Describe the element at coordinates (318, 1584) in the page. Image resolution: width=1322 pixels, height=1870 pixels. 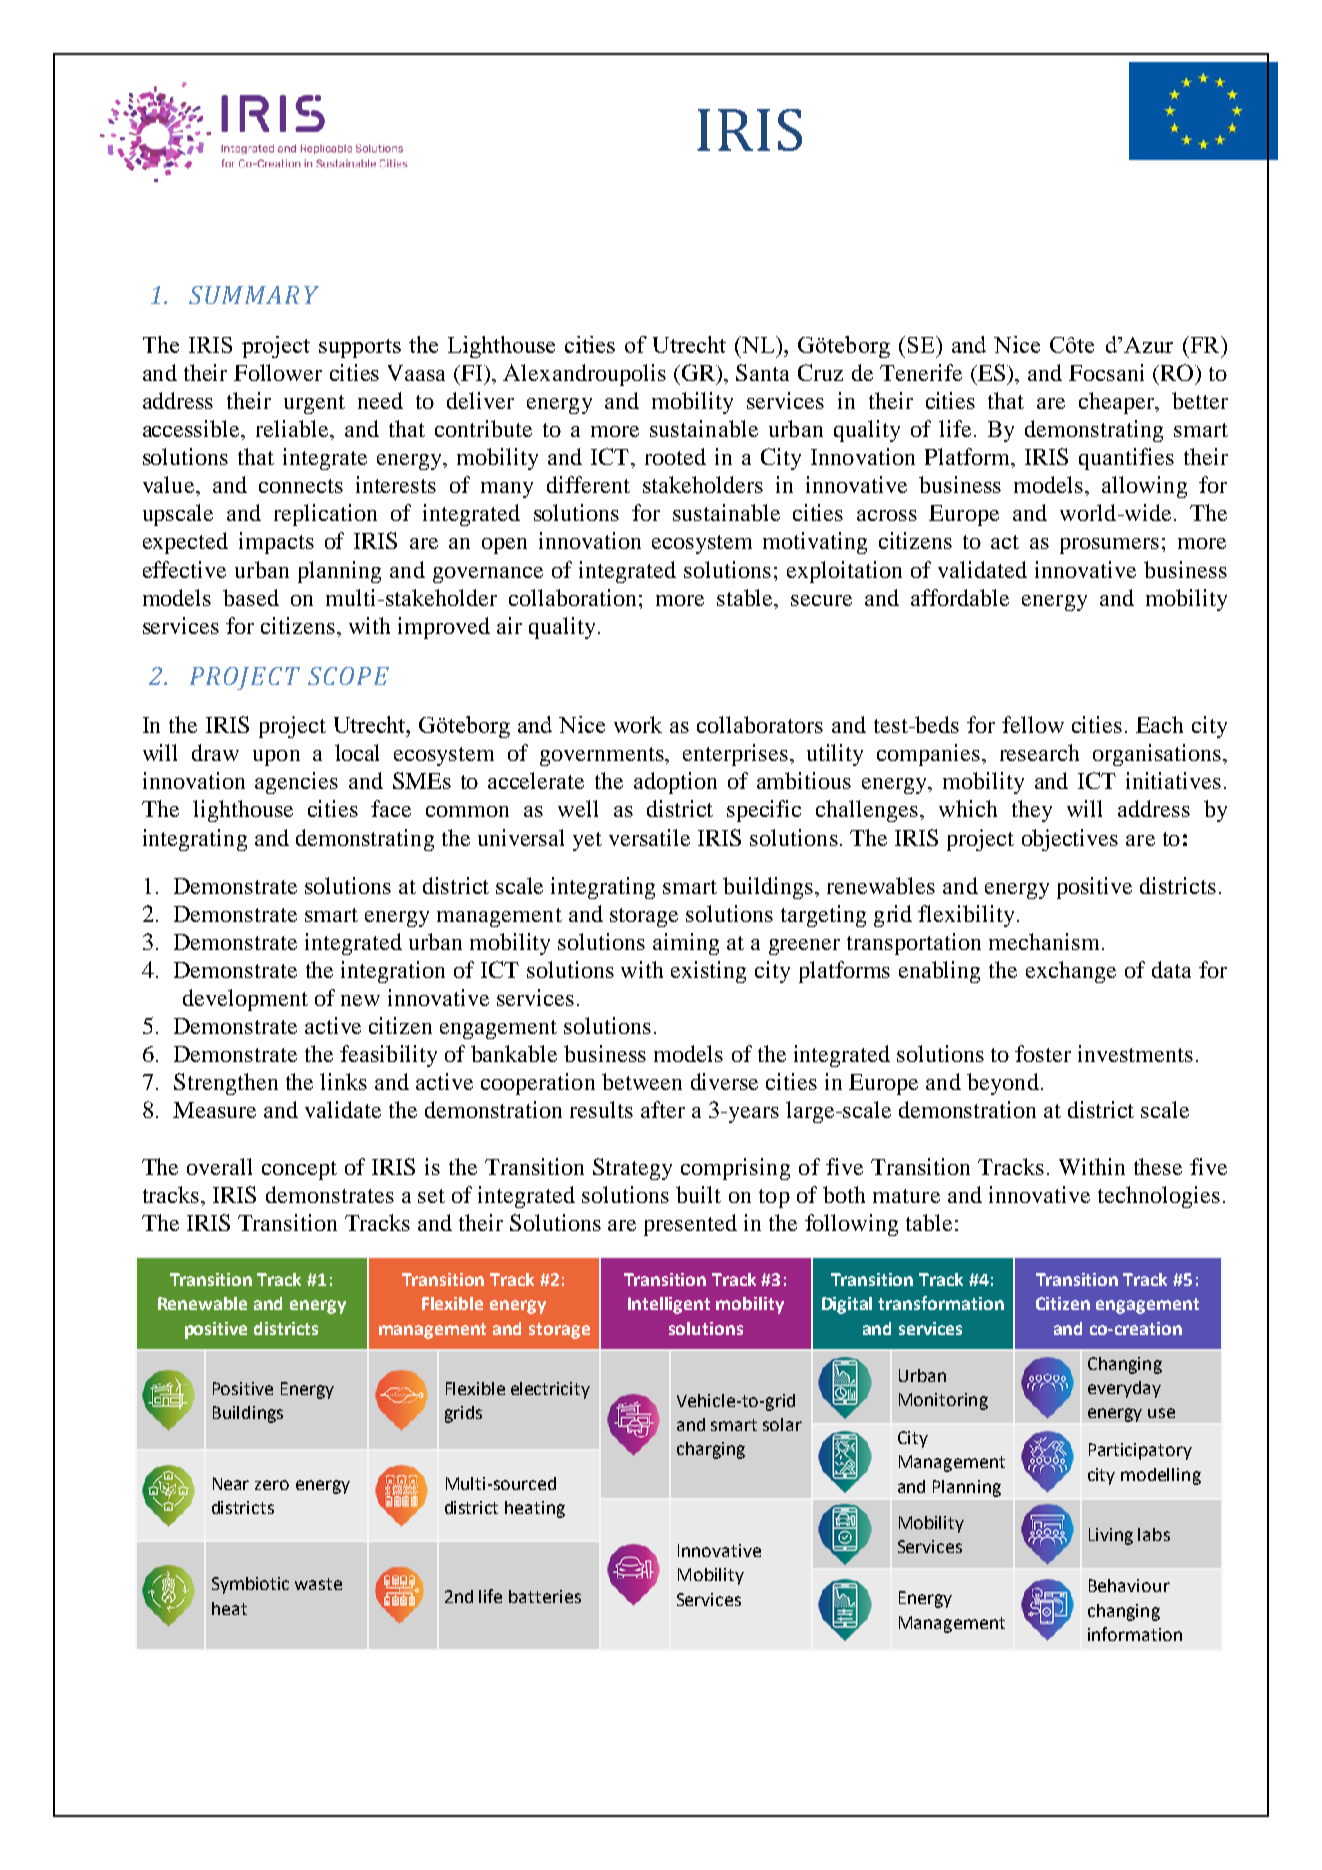
I see `waste` at that location.
